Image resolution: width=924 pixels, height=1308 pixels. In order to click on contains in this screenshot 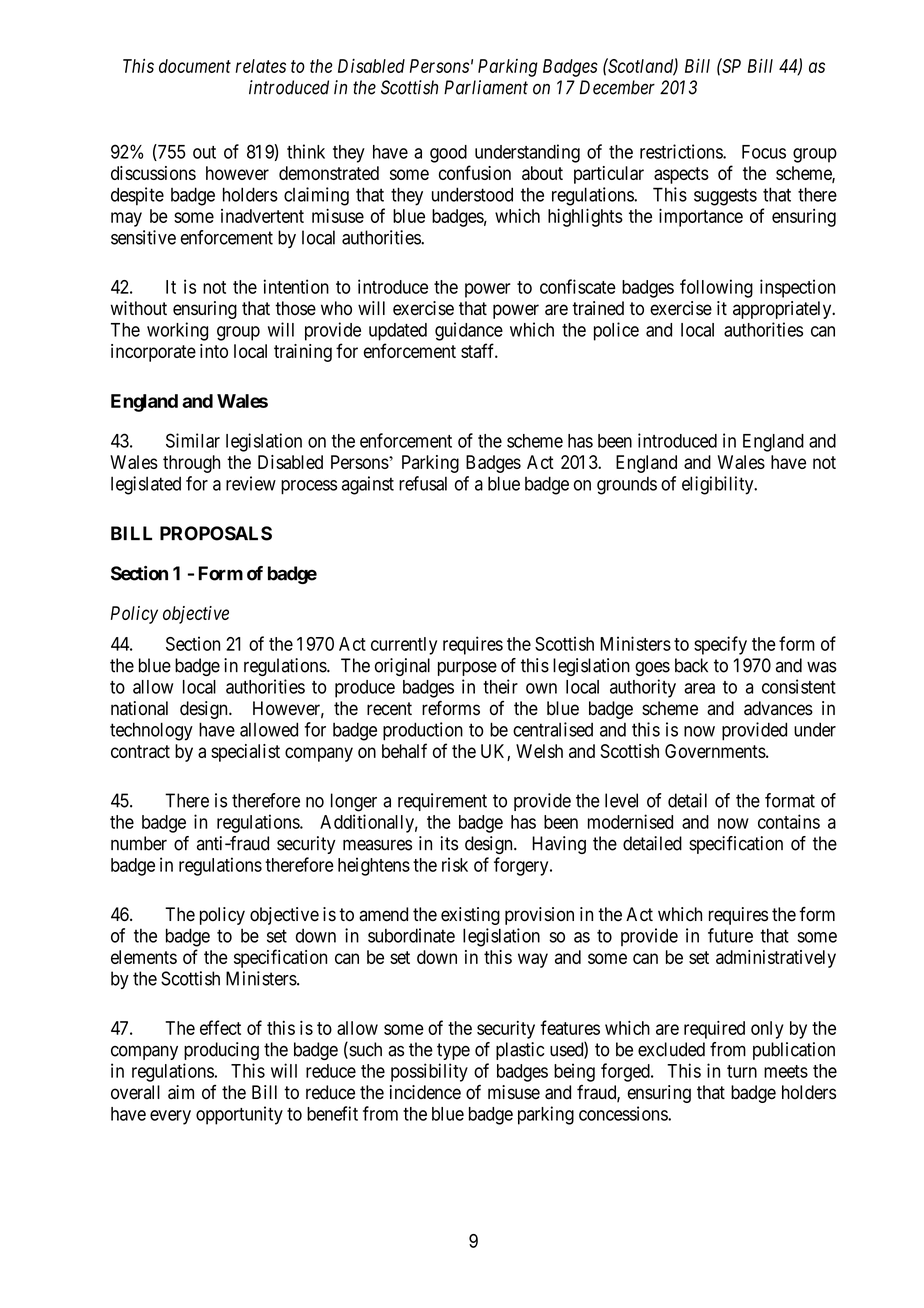, I will do `click(789, 821)`.
